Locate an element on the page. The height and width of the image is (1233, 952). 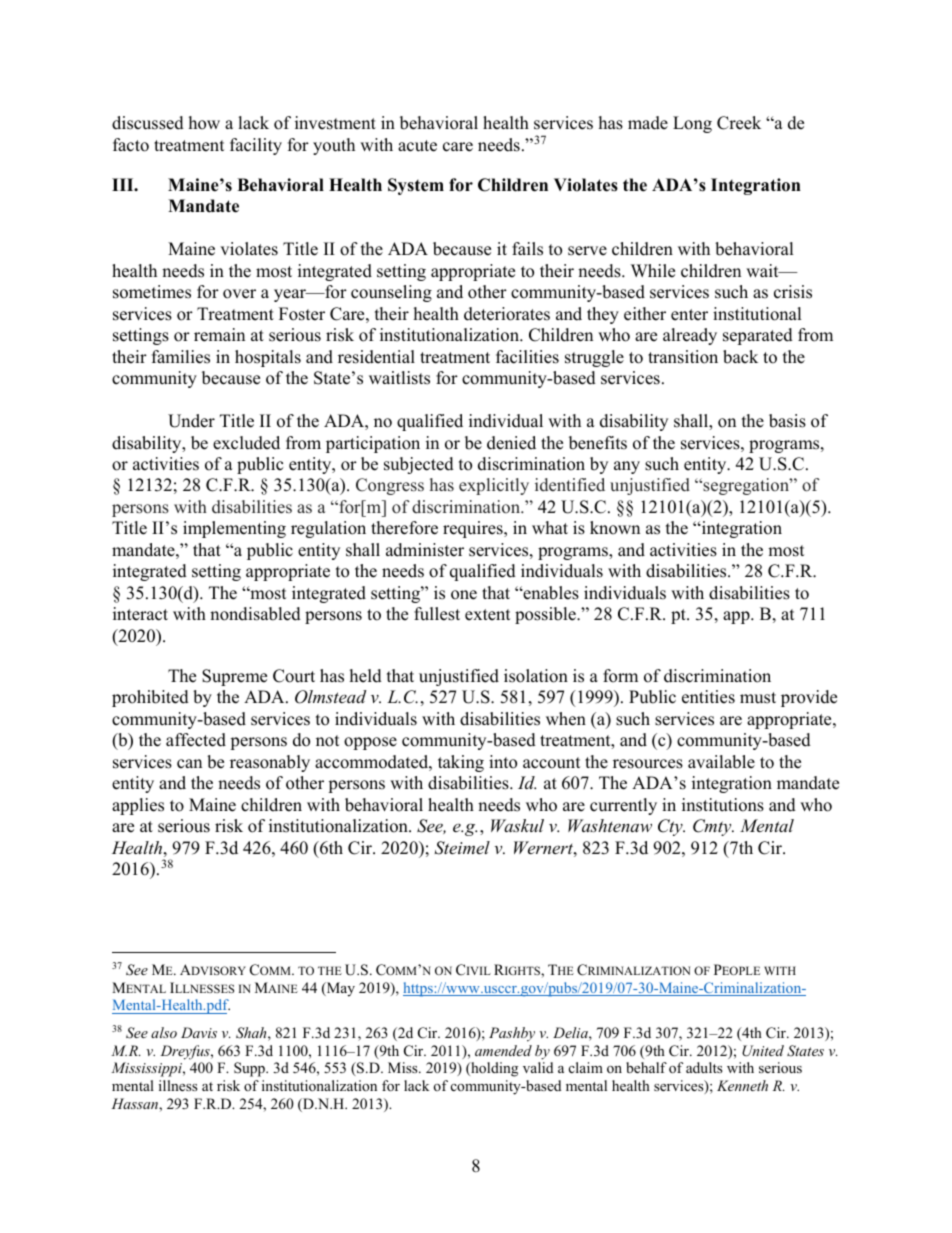
amended is located at coordinates (503, 1050).
